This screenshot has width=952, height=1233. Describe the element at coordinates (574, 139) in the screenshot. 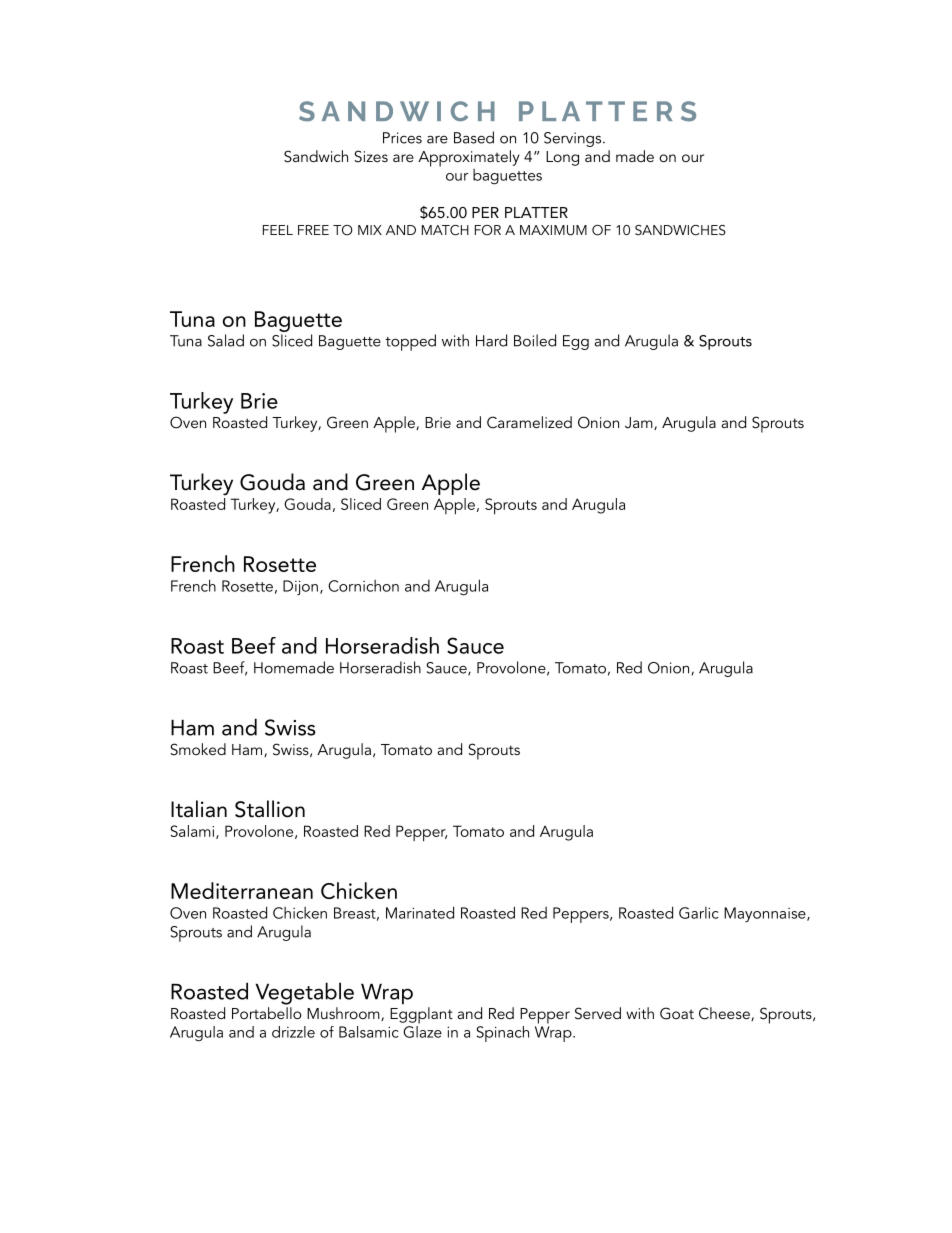

I see `Servings` at that location.
